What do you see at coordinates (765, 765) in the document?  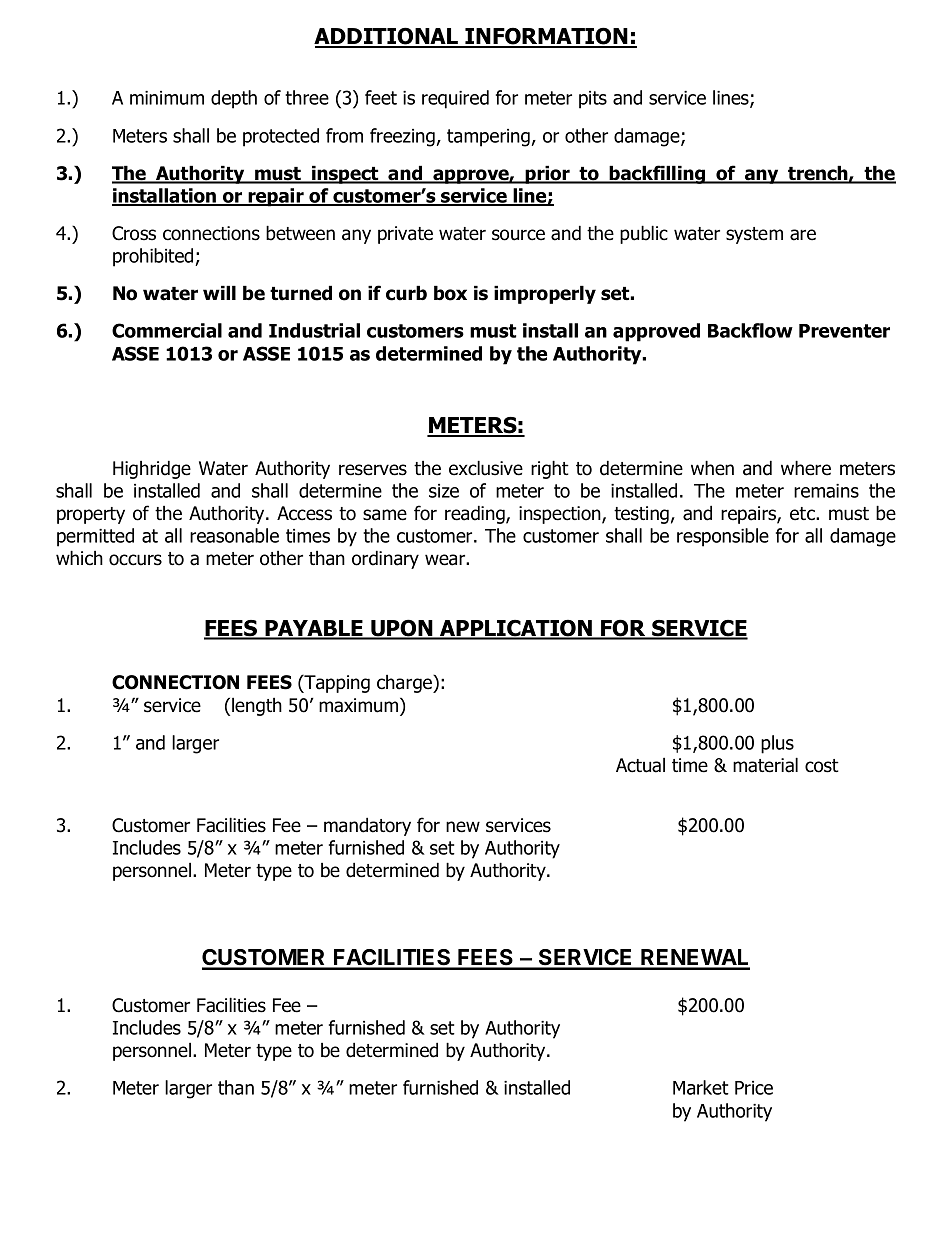 I see `material` at bounding box center [765, 765].
